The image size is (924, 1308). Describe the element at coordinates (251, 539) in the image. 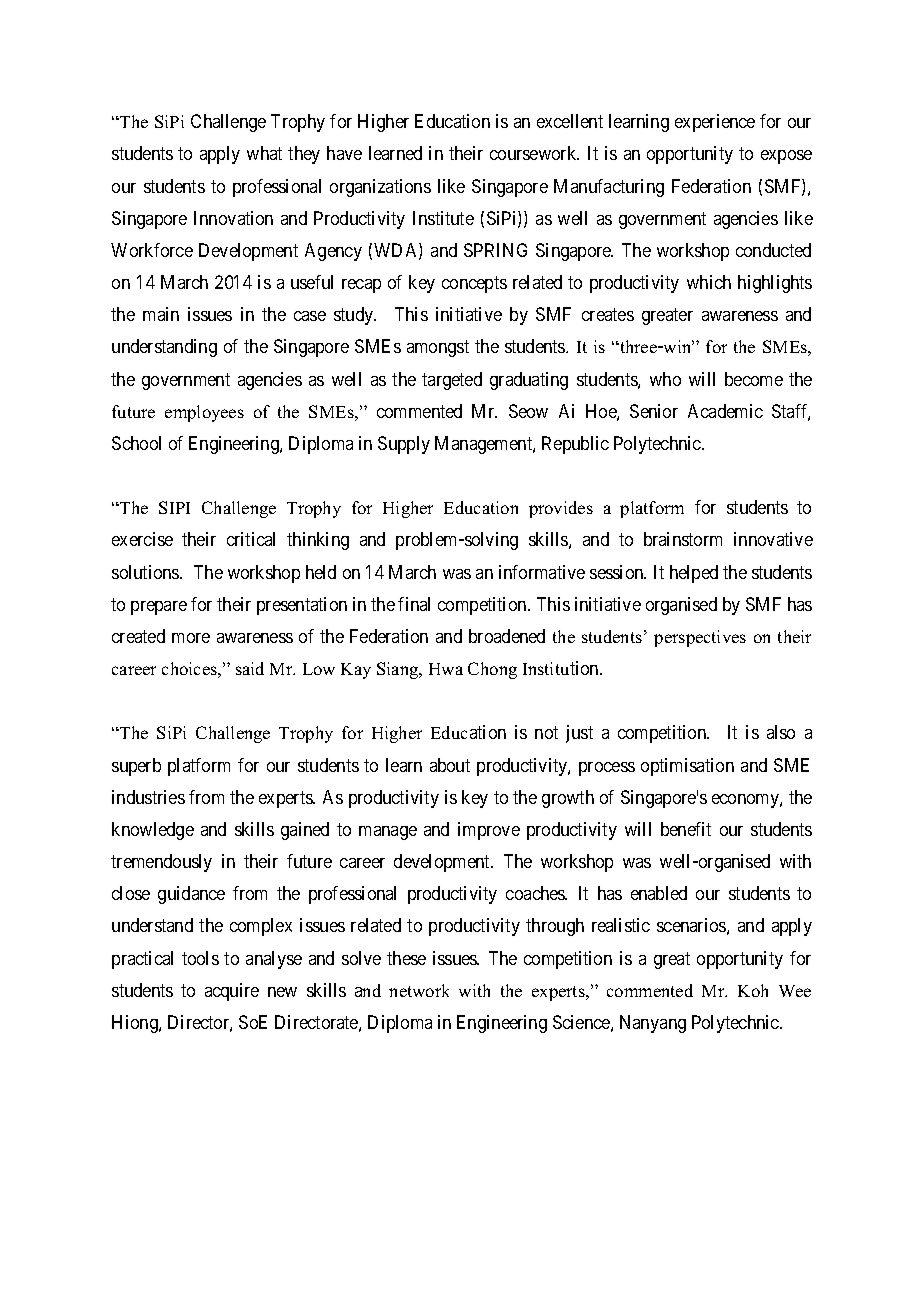

I see `critical` at that location.
